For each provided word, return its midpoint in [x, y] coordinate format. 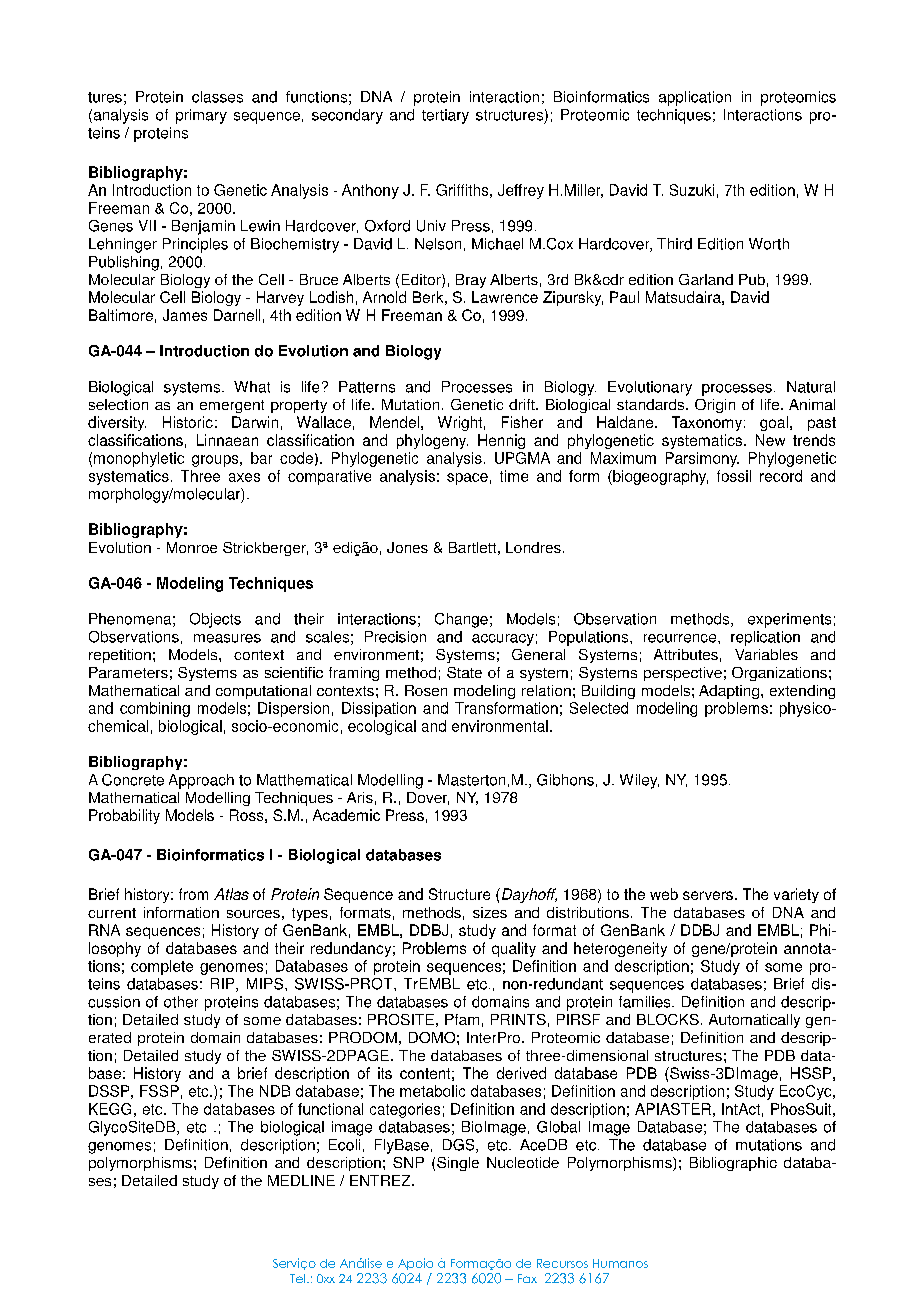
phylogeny [432, 441]
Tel [299, 1278]
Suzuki [692, 190]
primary [201, 116]
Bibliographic [733, 1164]
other [181, 1002]
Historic [188, 422]
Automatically [754, 1021]
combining [155, 709]
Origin [715, 406]
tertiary [445, 116]
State [464, 672]
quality [514, 949]
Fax [527, 1278]
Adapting [729, 692]
